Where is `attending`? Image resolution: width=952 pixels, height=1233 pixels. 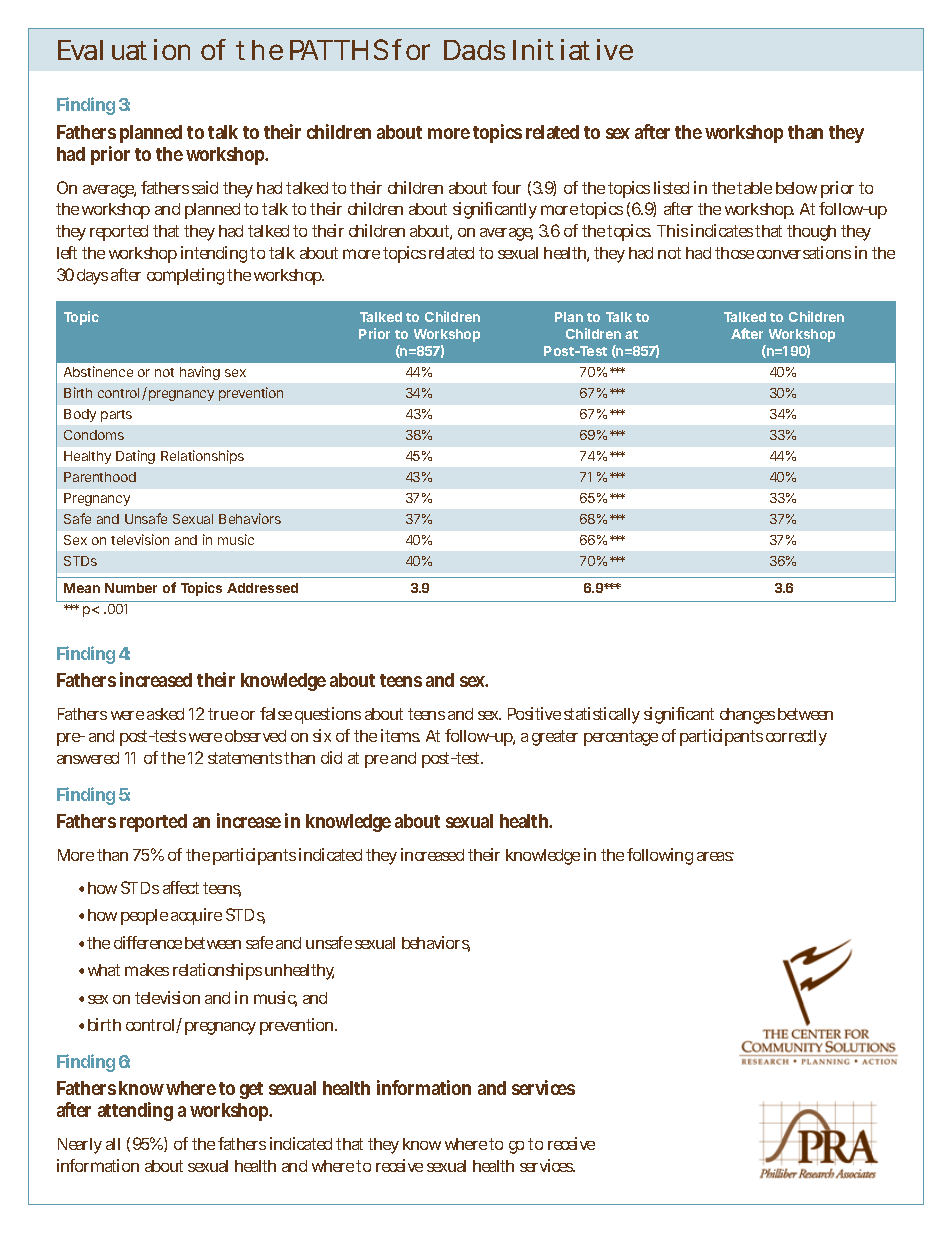
attending is located at coordinates (135, 1111).
